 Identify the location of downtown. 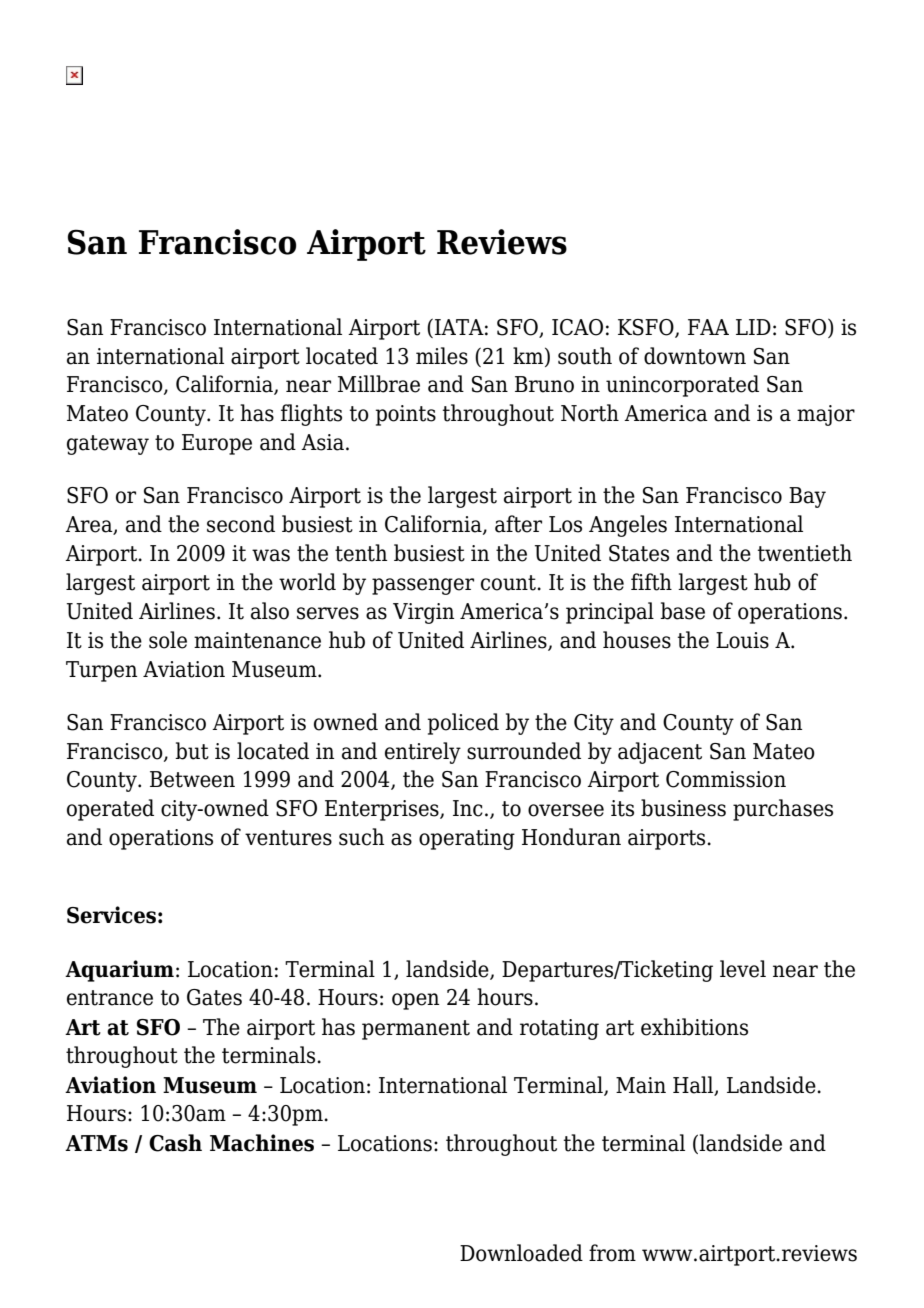
(695, 356).
